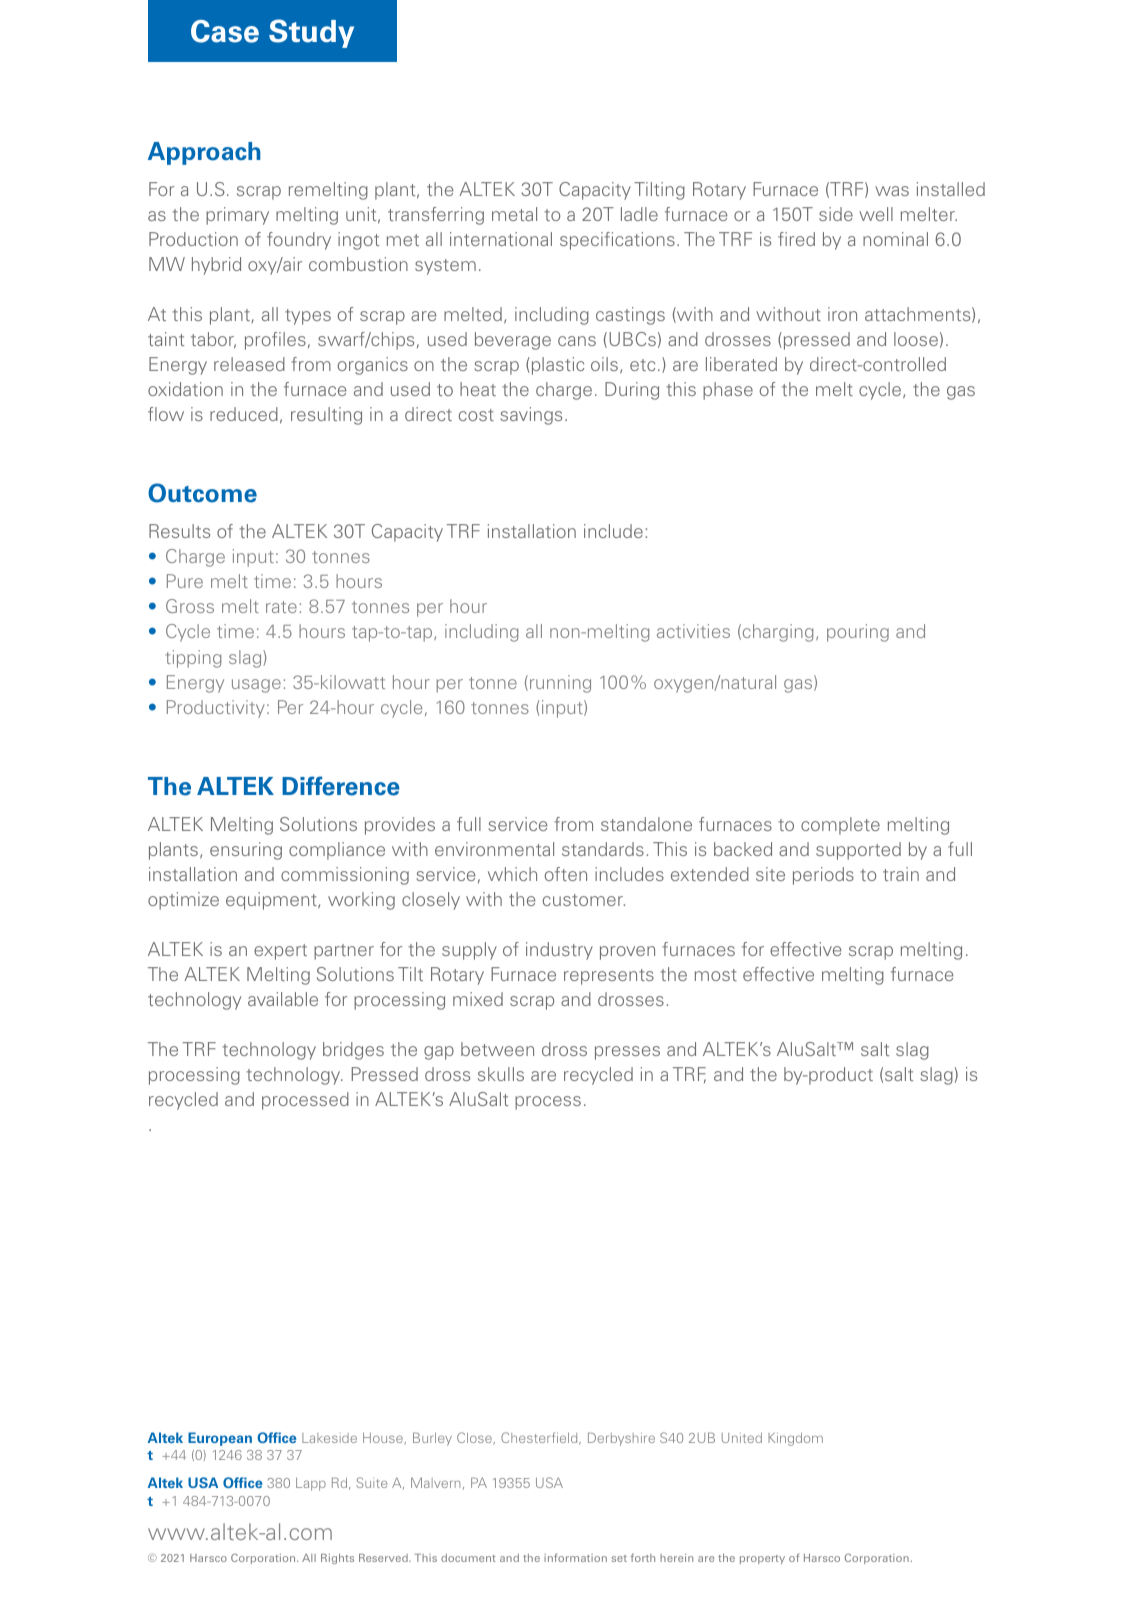 This page has width=1148, height=1623. I want to click on property, so click(762, 1559).
